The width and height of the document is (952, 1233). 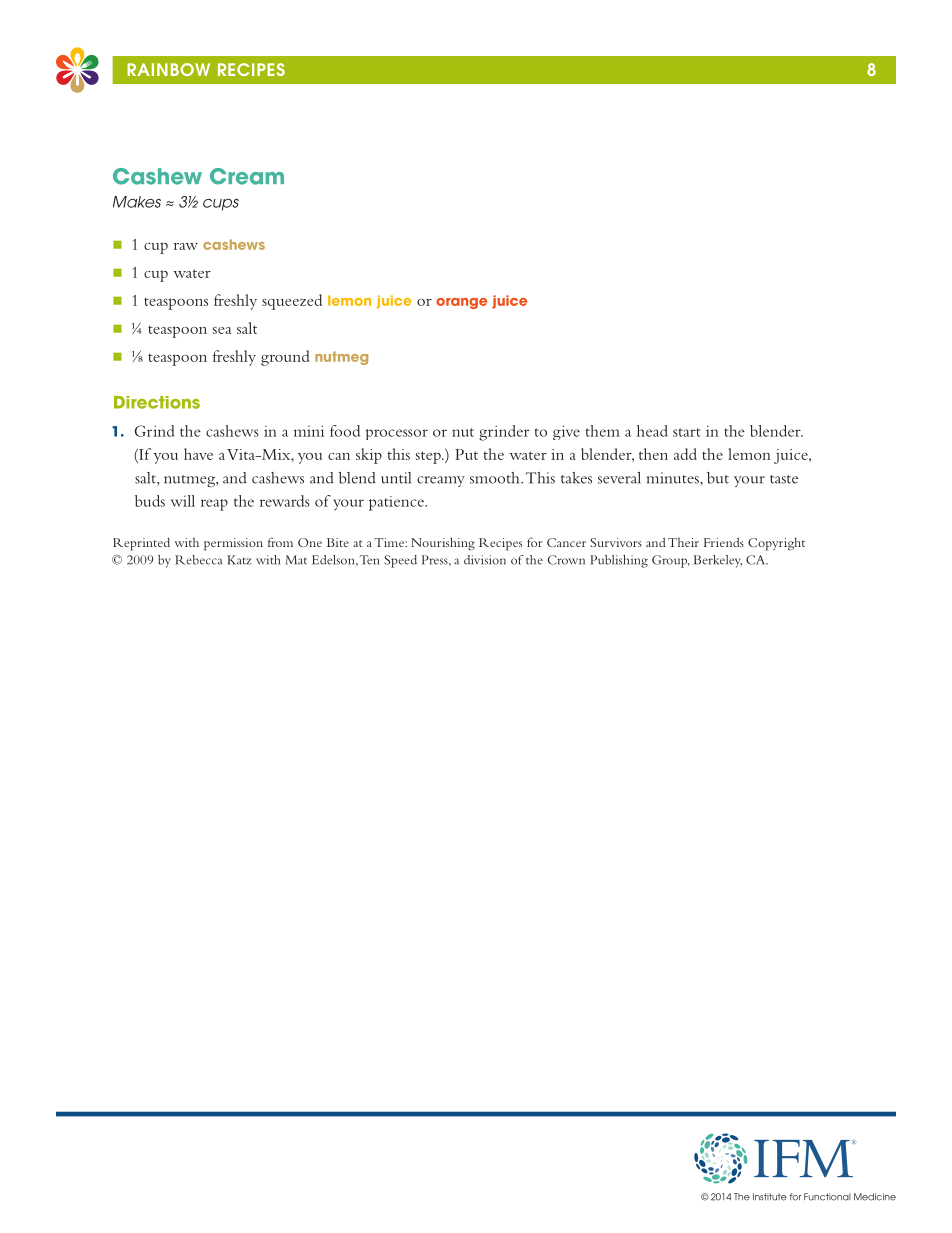 I want to click on permission, so click(x=233, y=544).
